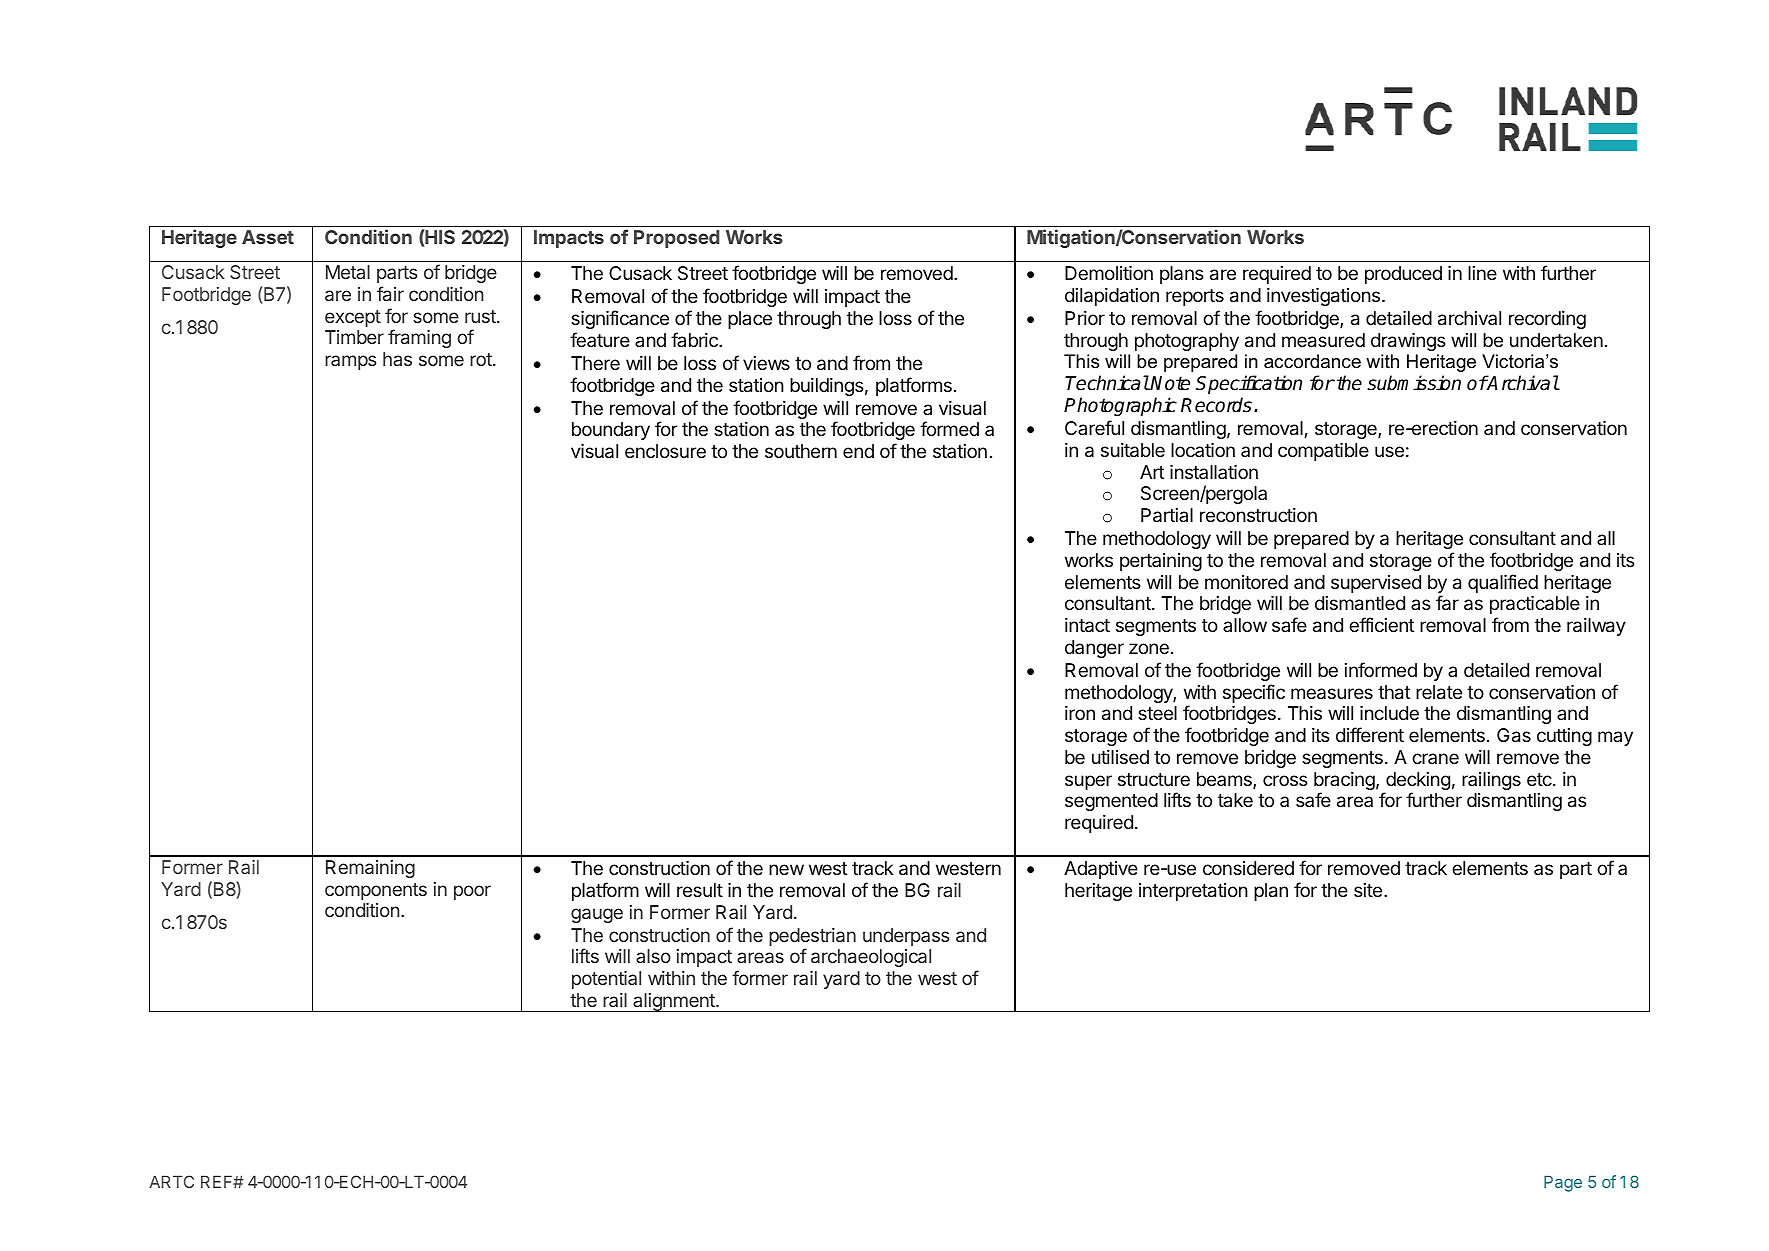 The height and width of the image is (1251, 1769). I want to click on Metal, so click(348, 272).
